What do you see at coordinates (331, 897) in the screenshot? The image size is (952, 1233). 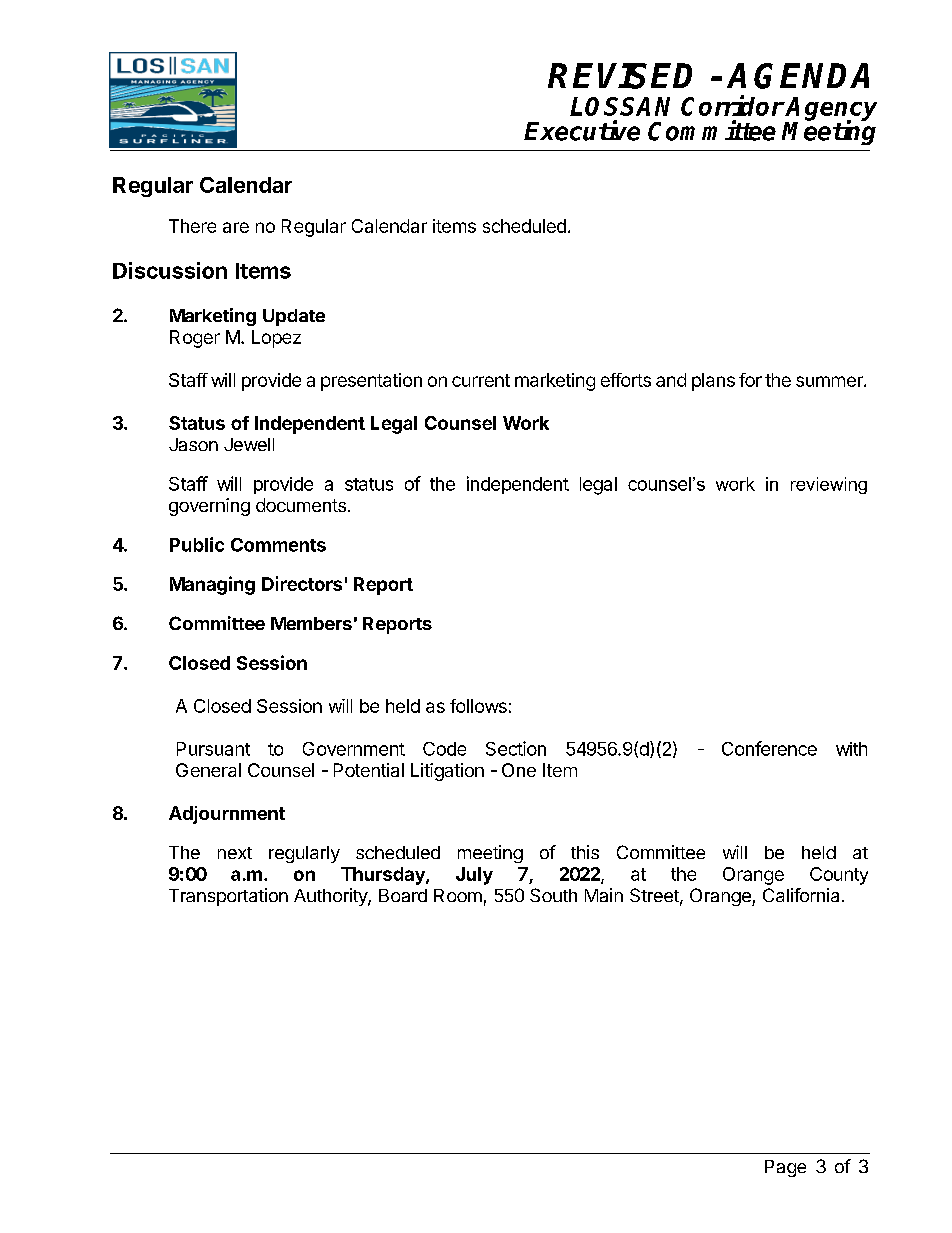 I see `Authority` at bounding box center [331, 897].
